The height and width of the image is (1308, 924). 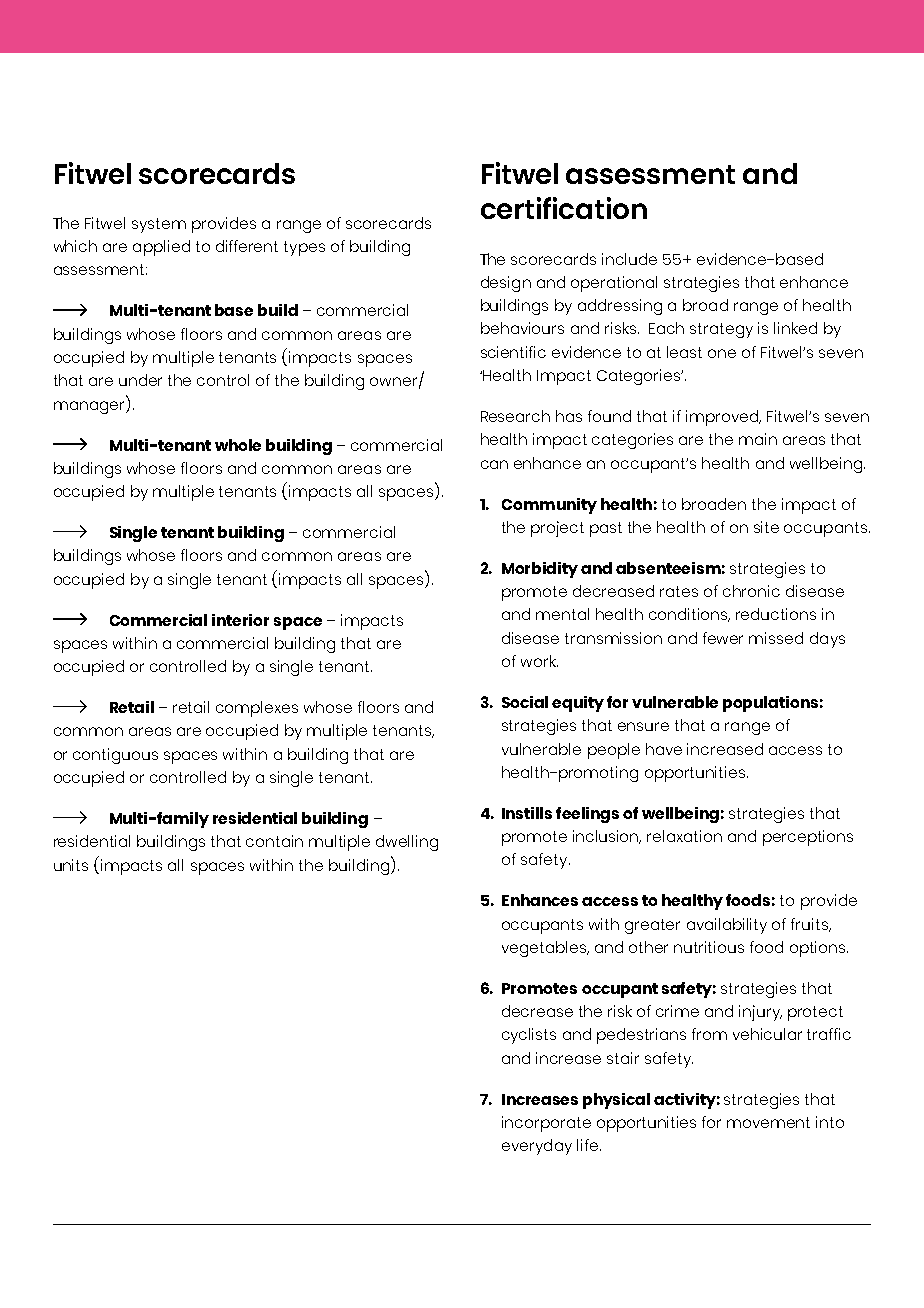 What do you see at coordinates (546, 1124) in the image?
I see `incorporate` at bounding box center [546, 1124].
